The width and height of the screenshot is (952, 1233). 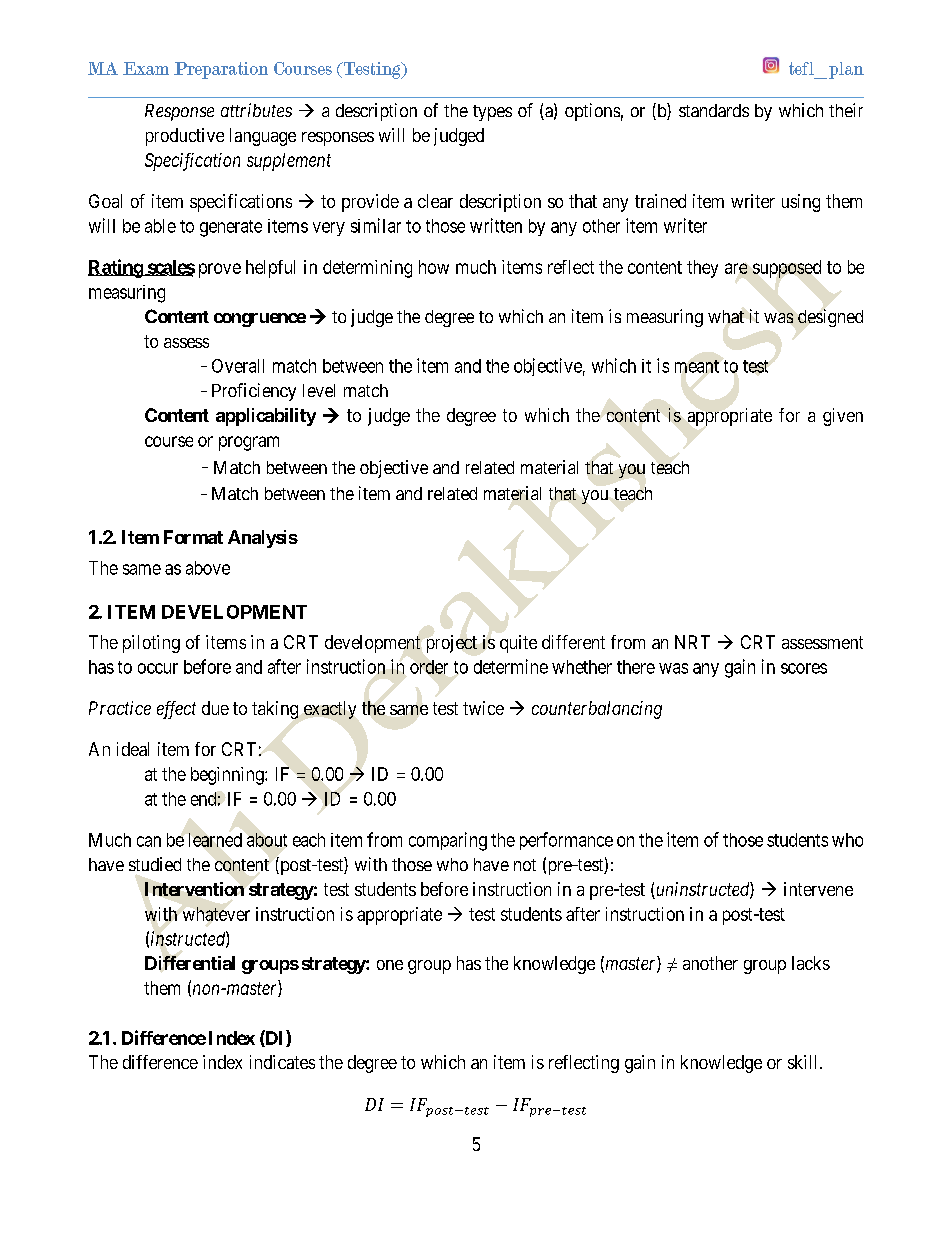 I want to click on indicates, so click(x=282, y=1062).
